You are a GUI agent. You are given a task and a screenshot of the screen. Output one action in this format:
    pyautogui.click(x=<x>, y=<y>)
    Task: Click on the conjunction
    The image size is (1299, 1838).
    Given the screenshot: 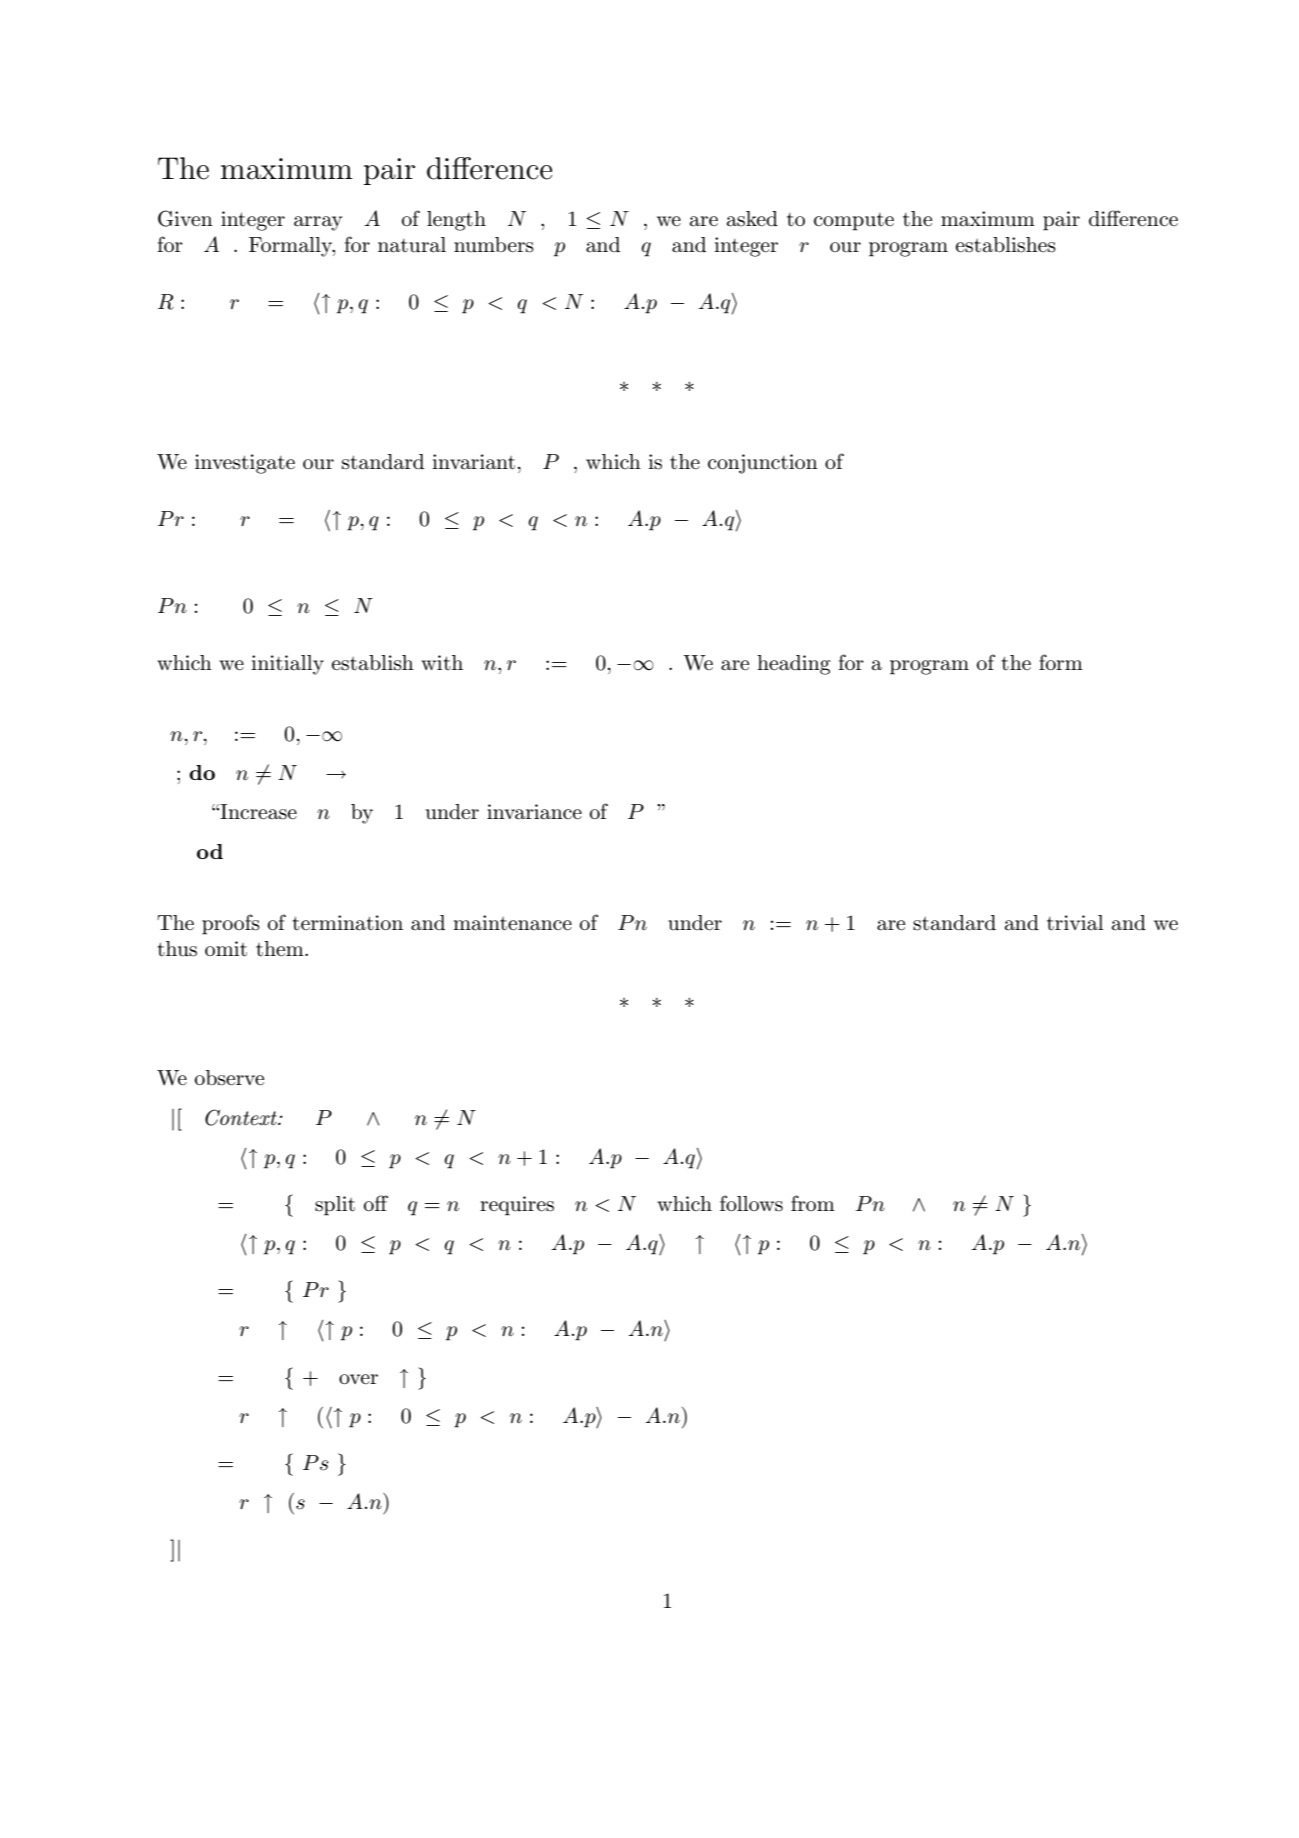 What is the action you would take?
    pyautogui.click(x=763, y=464)
